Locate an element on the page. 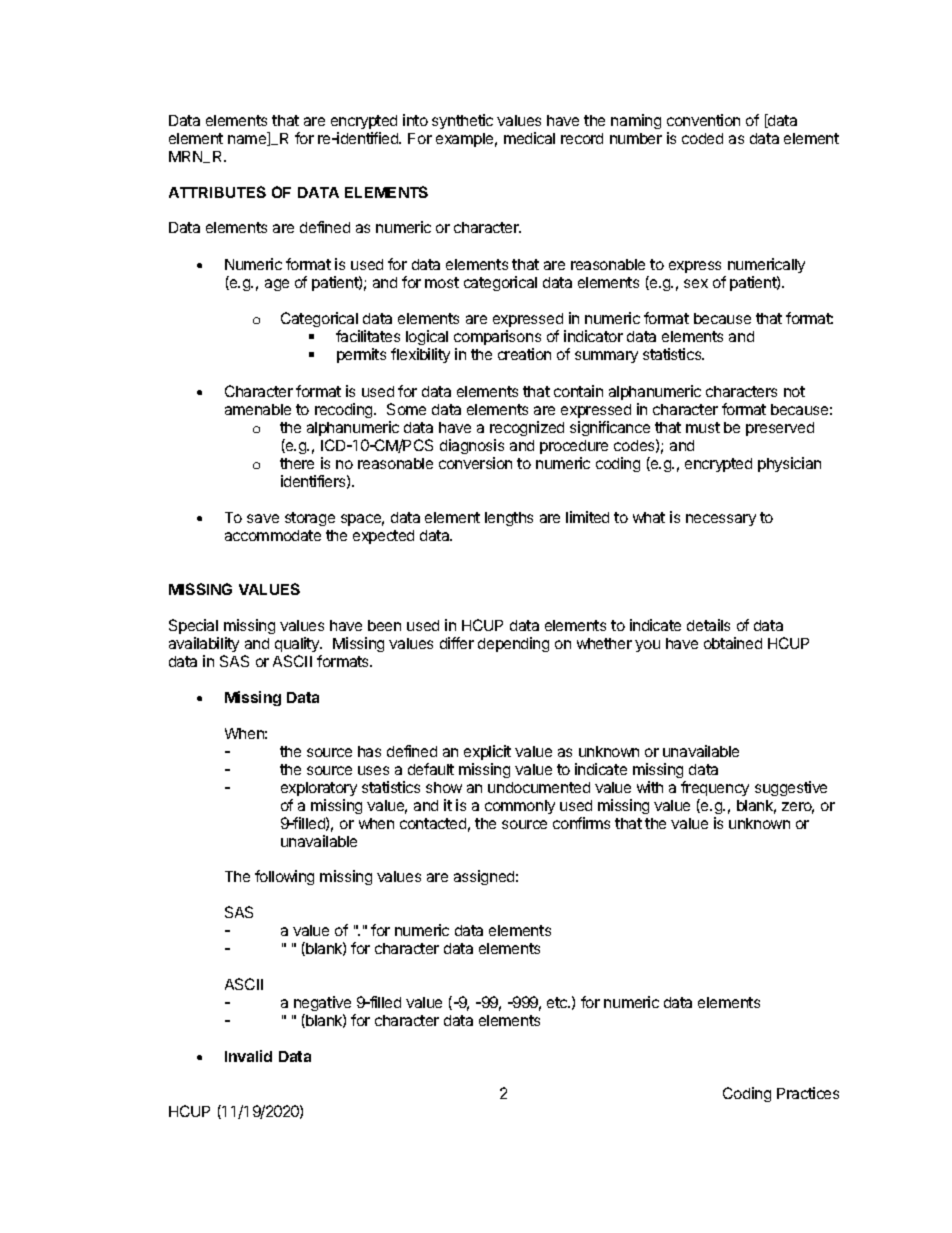 The image size is (952, 1233). conversion is located at coordinates (475, 463).
